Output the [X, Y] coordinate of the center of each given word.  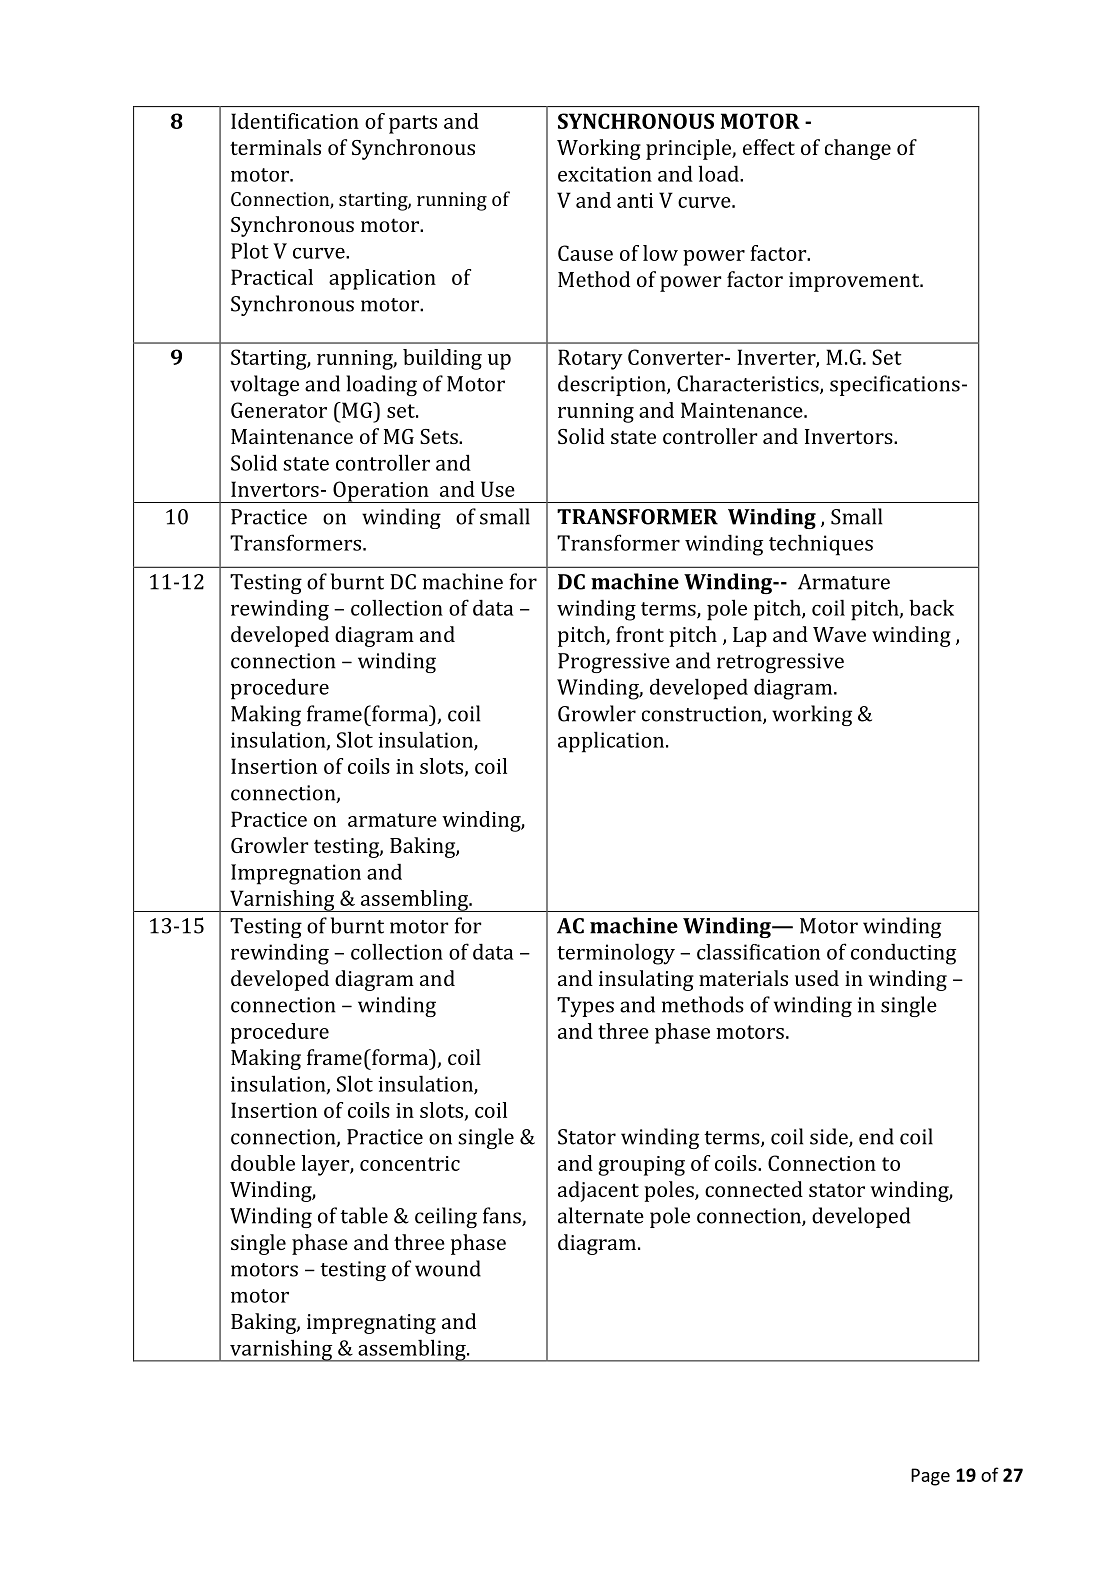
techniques [821, 545]
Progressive [614, 663]
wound [448, 1268]
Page [930, 1477]
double [263, 1163]
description [613, 385]
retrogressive [780, 663]
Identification [295, 121]
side [830, 1137]
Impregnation [296, 874]
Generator [279, 410]
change [858, 149]
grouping [641, 1166]
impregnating [371, 1324]
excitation [605, 174]
